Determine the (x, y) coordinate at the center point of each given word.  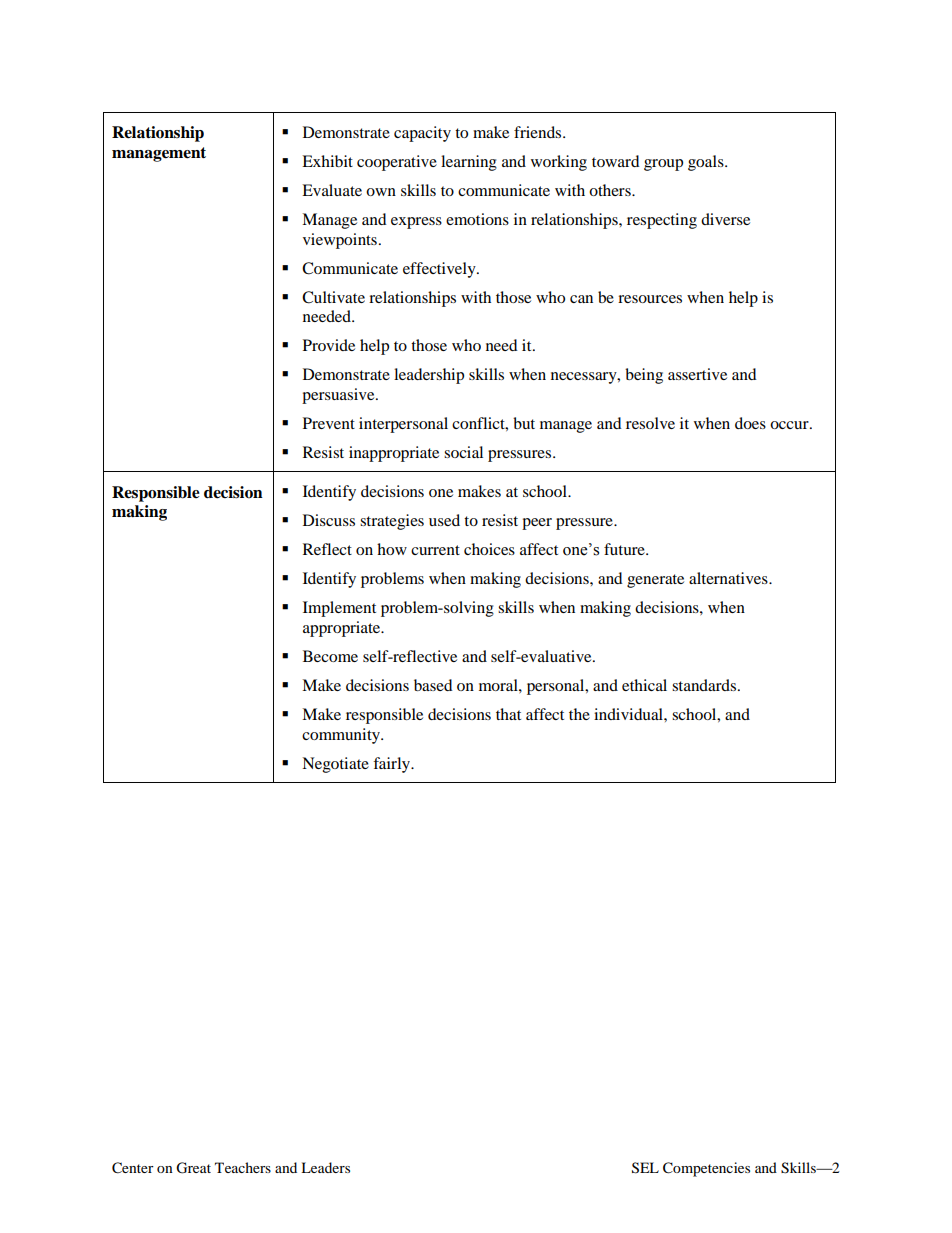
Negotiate (335, 765)
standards (705, 685)
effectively (440, 270)
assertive (697, 374)
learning (469, 163)
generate (655, 581)
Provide (329, 345)
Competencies (706, 1169)
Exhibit (327, 161)
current (435, 550)
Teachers (243, 1167)
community (342, 736)
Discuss (329, 520)
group (663, 165)
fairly (393, 765)
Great (193, 1168)
